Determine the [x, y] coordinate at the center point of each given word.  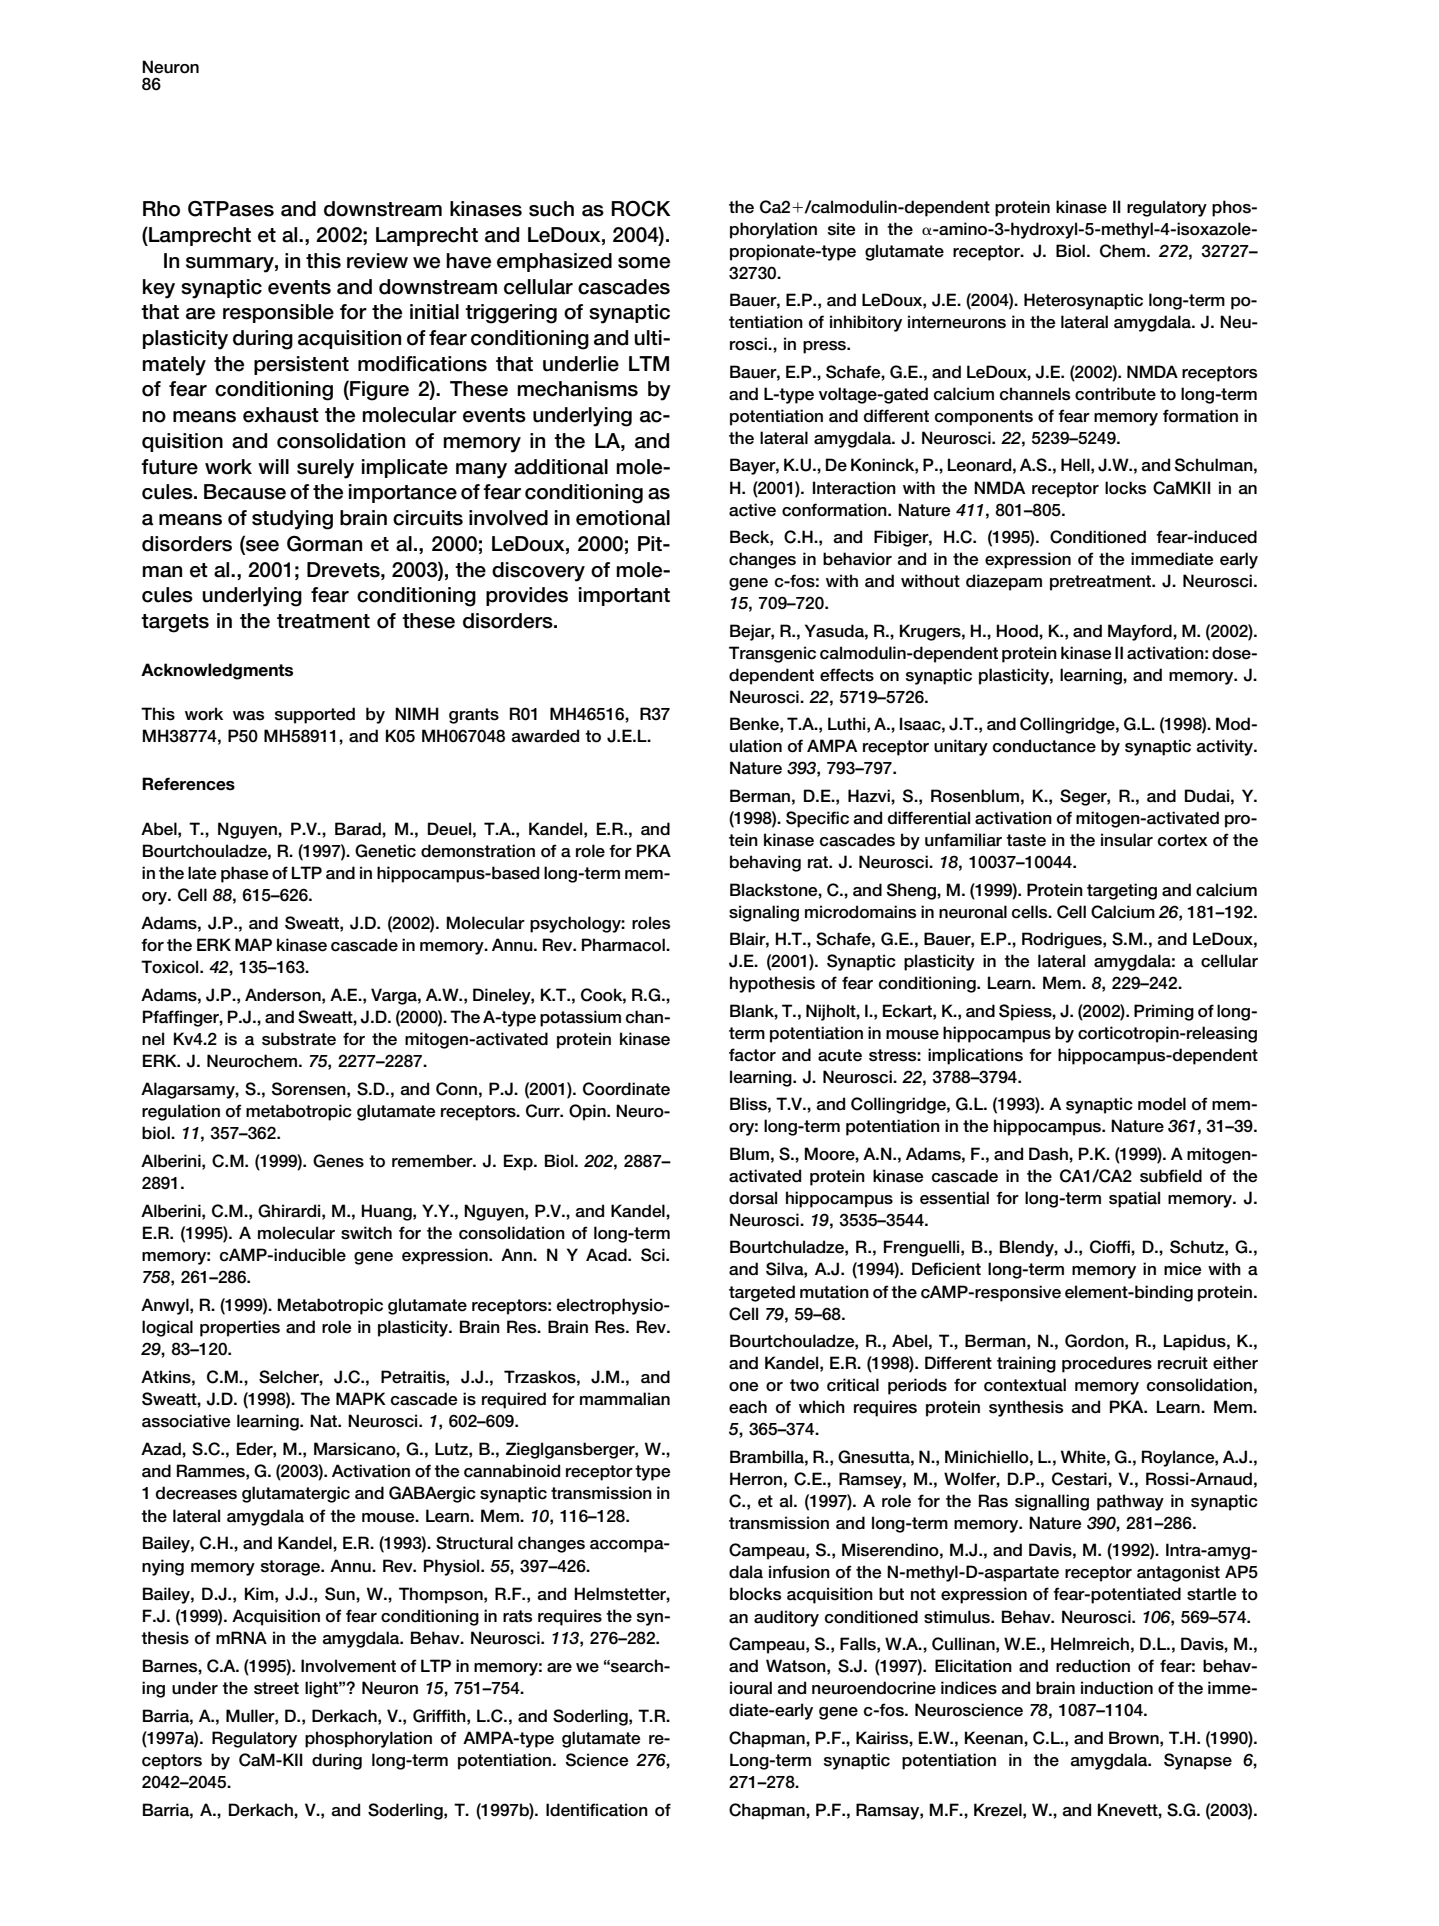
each [748, 1407]
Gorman [324, 543]
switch [366, 1233]
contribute [1115, 394]
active [752, 510]
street [276, 1688]
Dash [1049, 1154]
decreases [196, 1493]
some [644, 263]
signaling [764, 913]
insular [1127, 840]
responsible [278, 313]
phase [245, 874]
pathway [1130, 1502]
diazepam [1004, 582]
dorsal [753, 1198]
